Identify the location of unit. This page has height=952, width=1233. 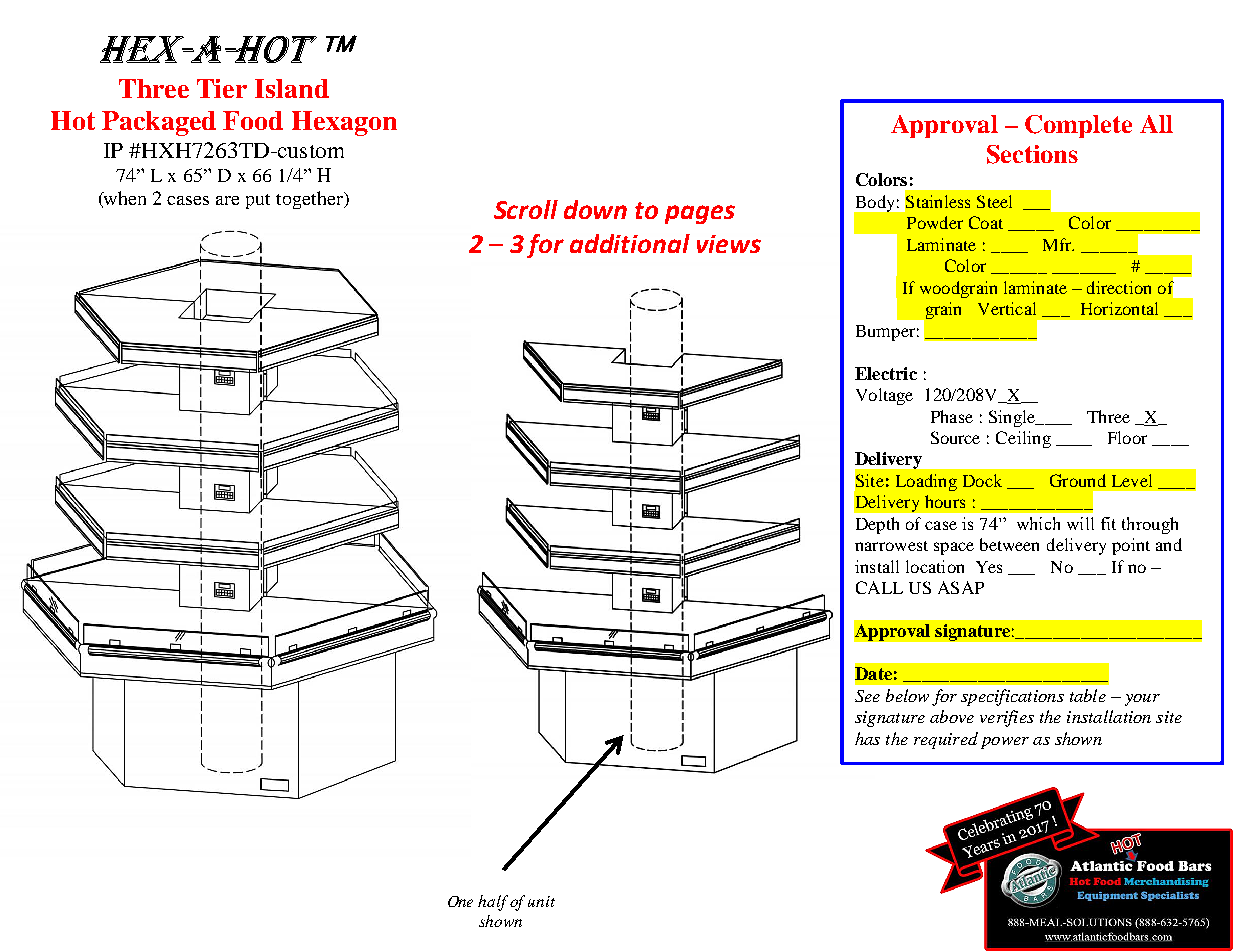
(541, 901).
